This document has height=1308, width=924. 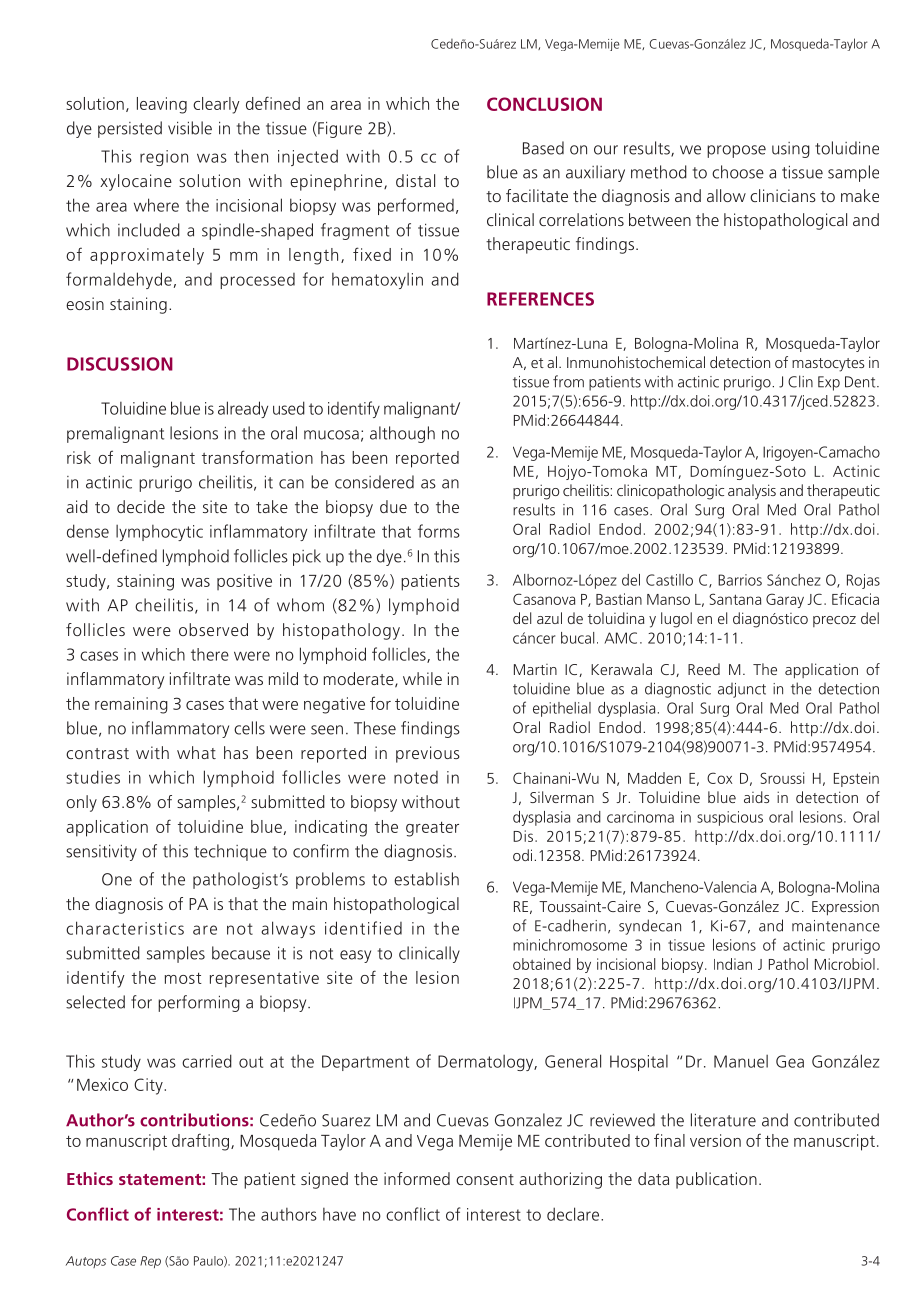 I want to click on Based, so click(x=543, y=148).
